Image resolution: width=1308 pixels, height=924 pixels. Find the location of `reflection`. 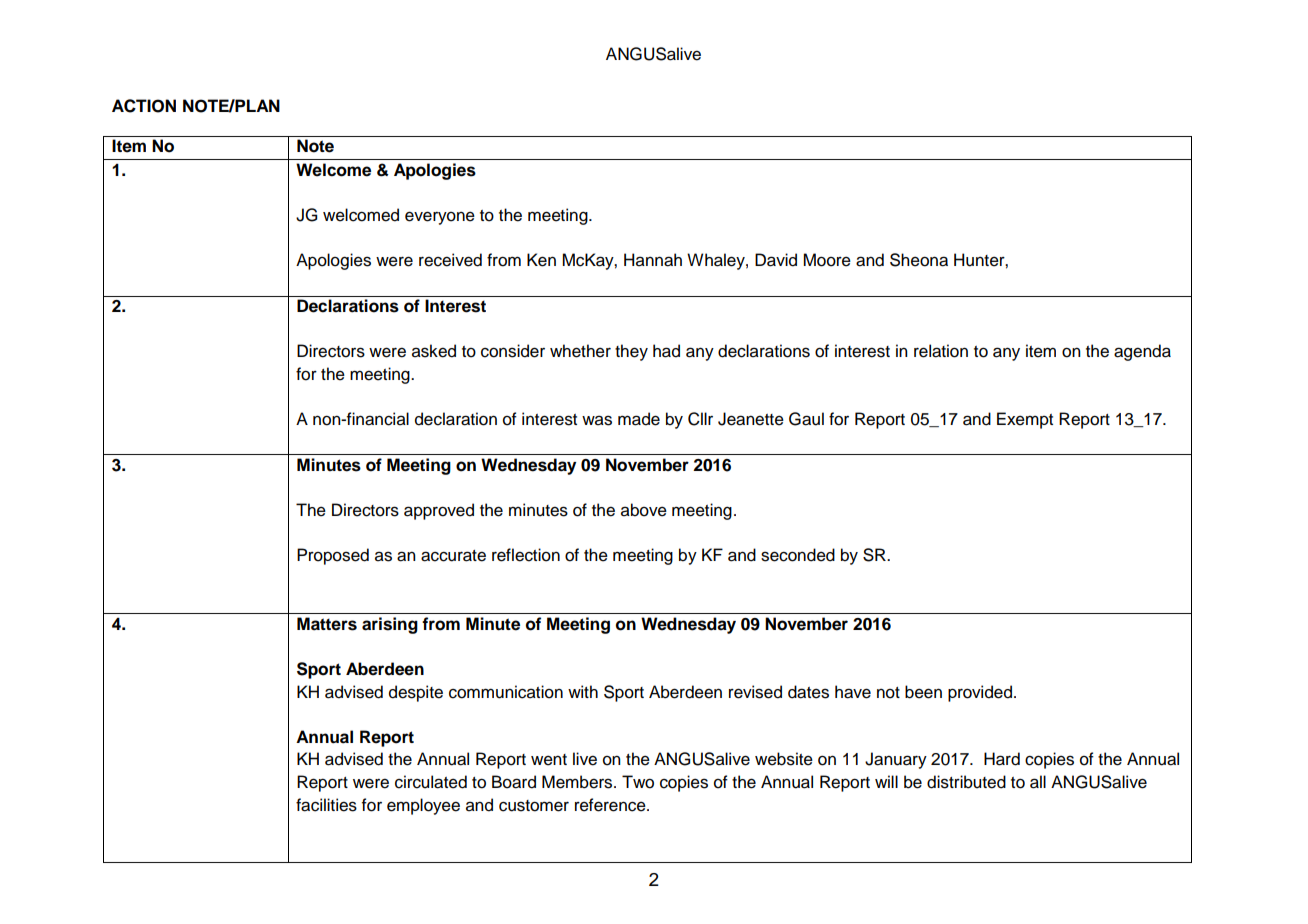

reflection is located at coordinates (526, 555).
